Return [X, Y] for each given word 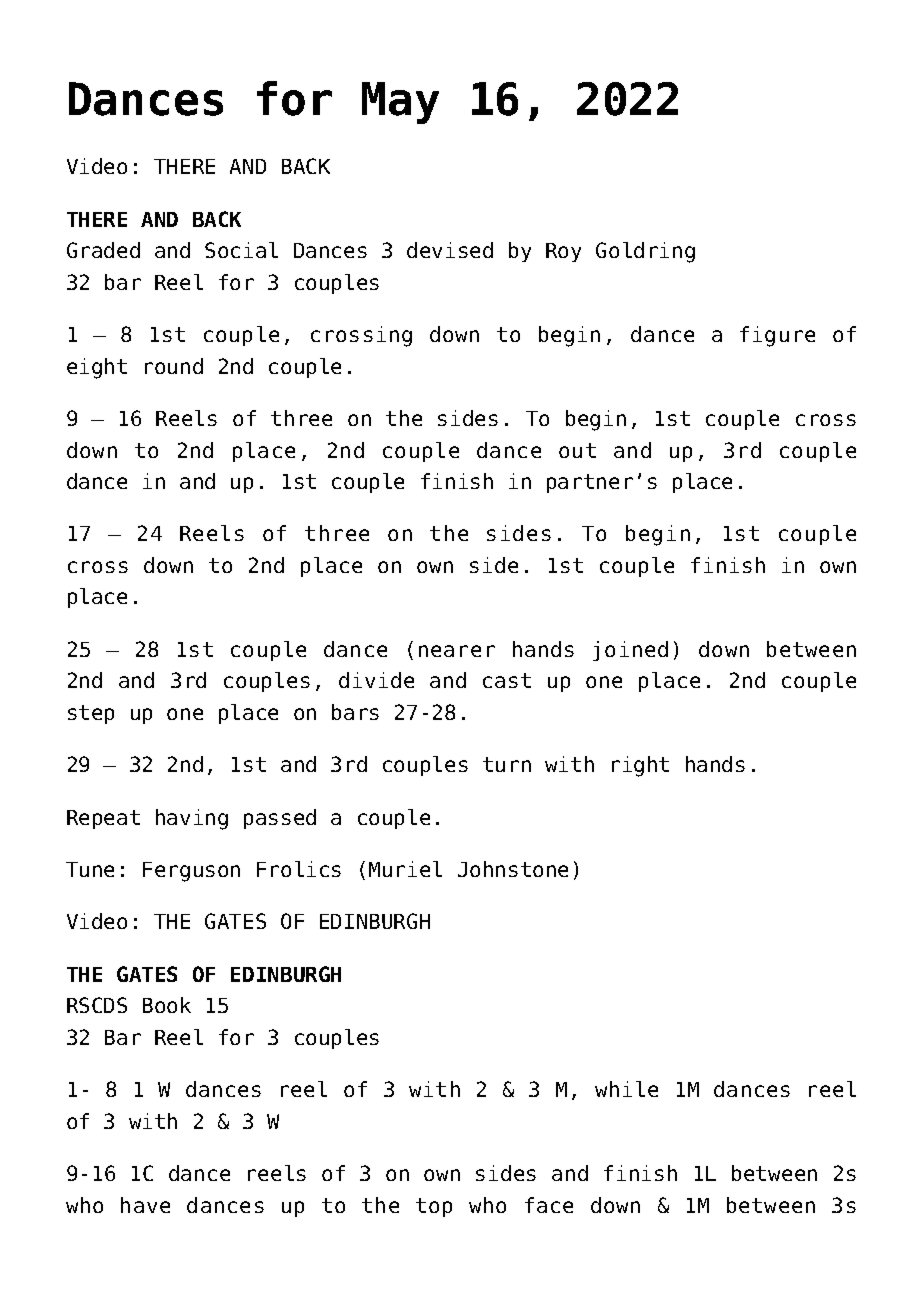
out [577, 450]
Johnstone [513, 869]
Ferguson [191, 872]
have [145, 1205]
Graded [103, 250]
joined [630, 651]
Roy [563, 252]
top [434, 1207]
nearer [457, 651]
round [174, 366]
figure [777, 336]
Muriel [405, 869]
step [91, 714]
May [400, 103]
